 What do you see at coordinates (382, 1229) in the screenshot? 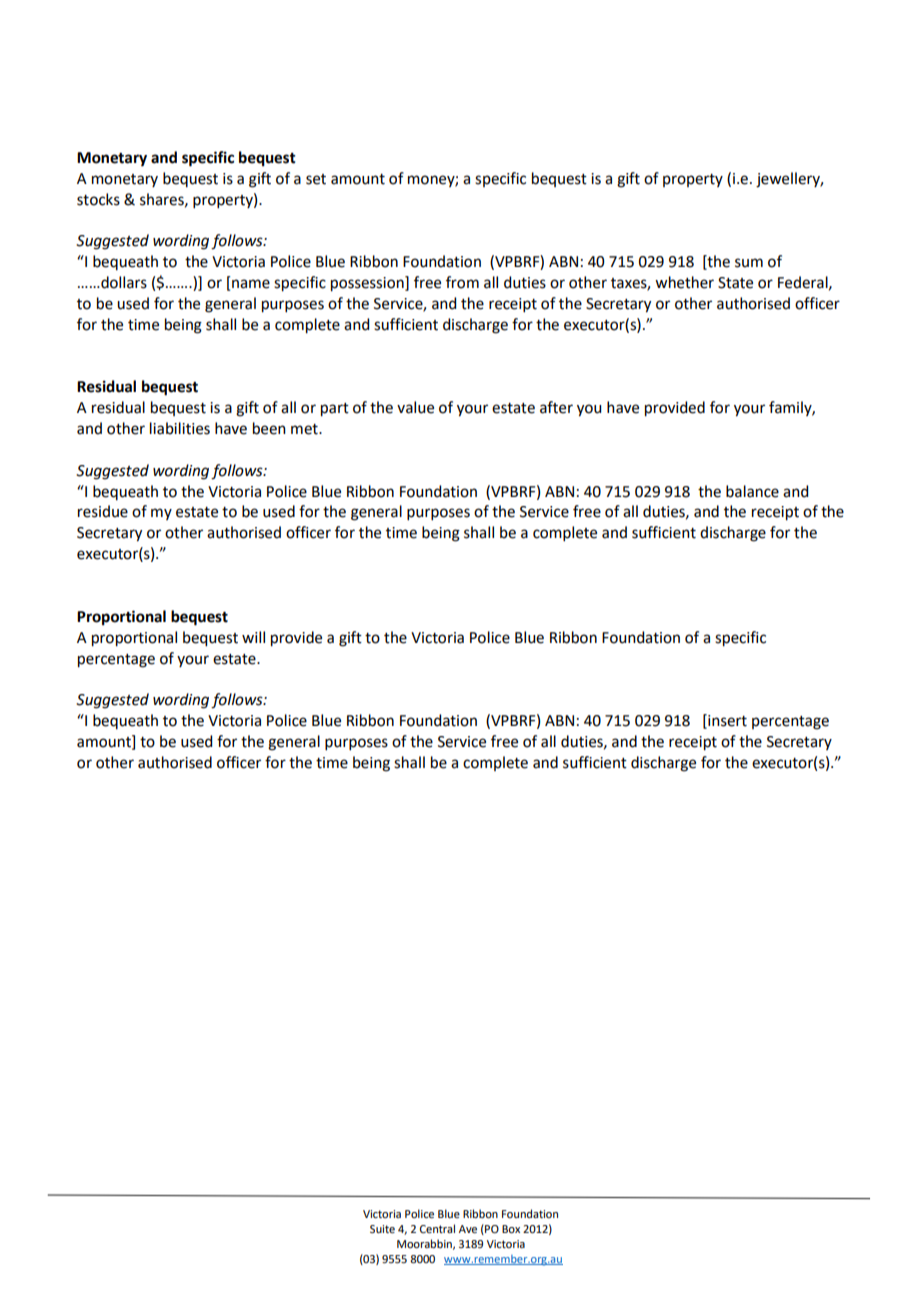
I see `Suite` at bounding box center [382, 1229].
